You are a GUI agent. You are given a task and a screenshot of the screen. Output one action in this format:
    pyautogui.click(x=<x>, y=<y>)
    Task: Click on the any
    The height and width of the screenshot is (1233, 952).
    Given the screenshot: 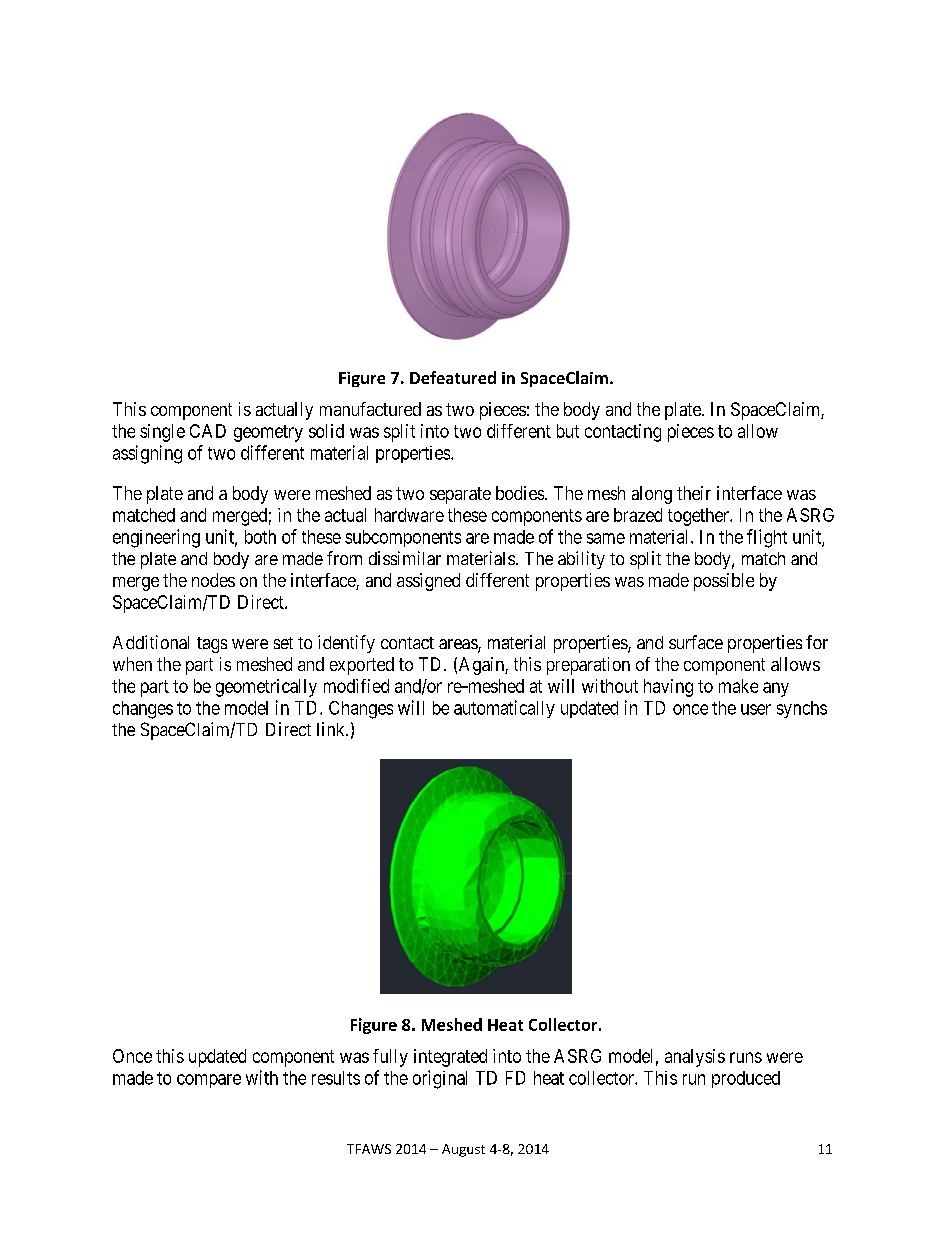 What is the action you would take?
    pyautogui.click(x=776, y=689)
